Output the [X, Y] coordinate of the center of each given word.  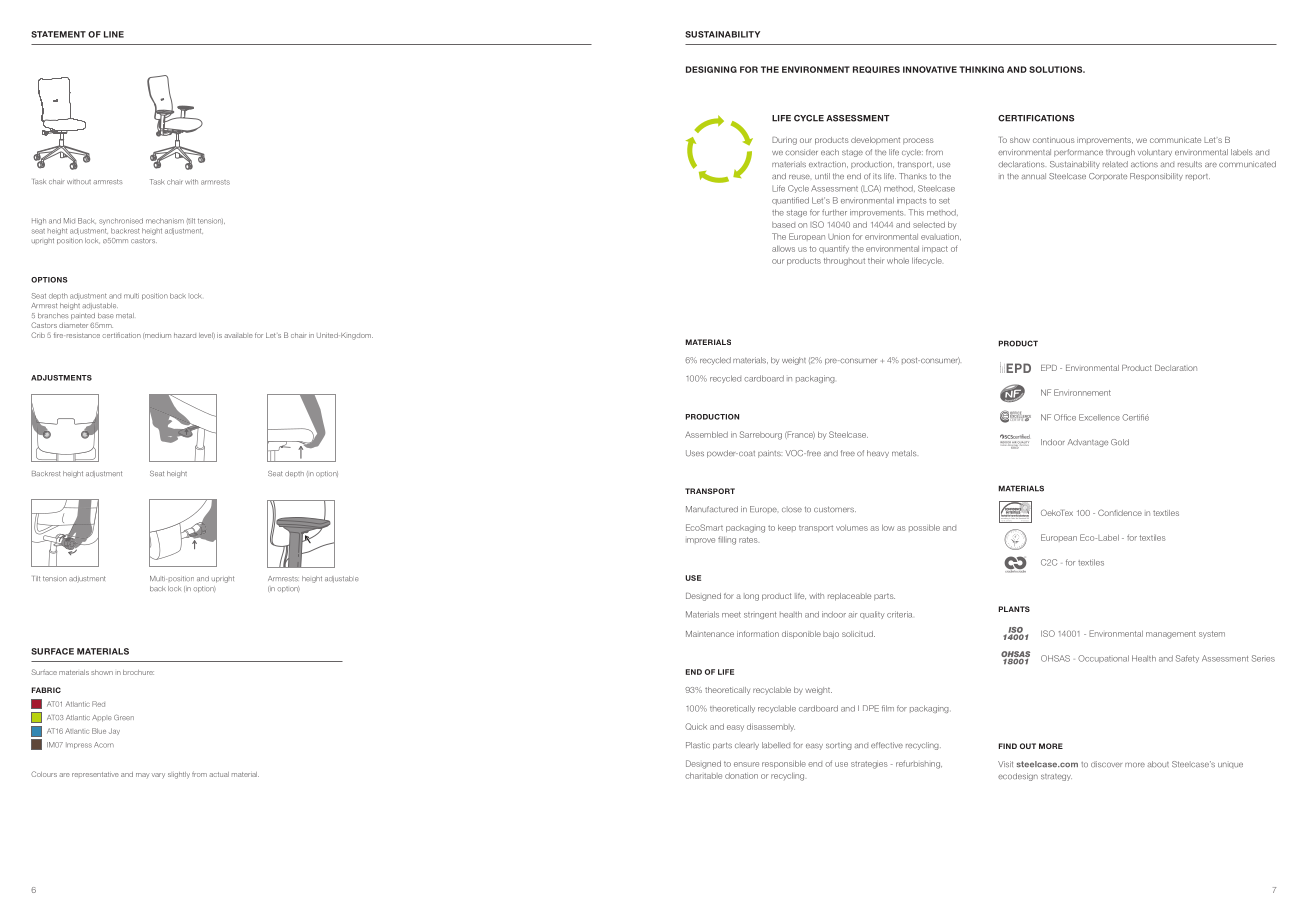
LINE [114, 34]
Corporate [1108, 177]
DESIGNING [711, 69]
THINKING [981, 69]
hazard [185, 335]
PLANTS [1014, 609]
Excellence [1099, 417]
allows [783, 249]
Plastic [698, 745]
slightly [179, 775]
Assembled [706, 435]
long [751, 597]
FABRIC [46, 690]
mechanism [165, 221]
